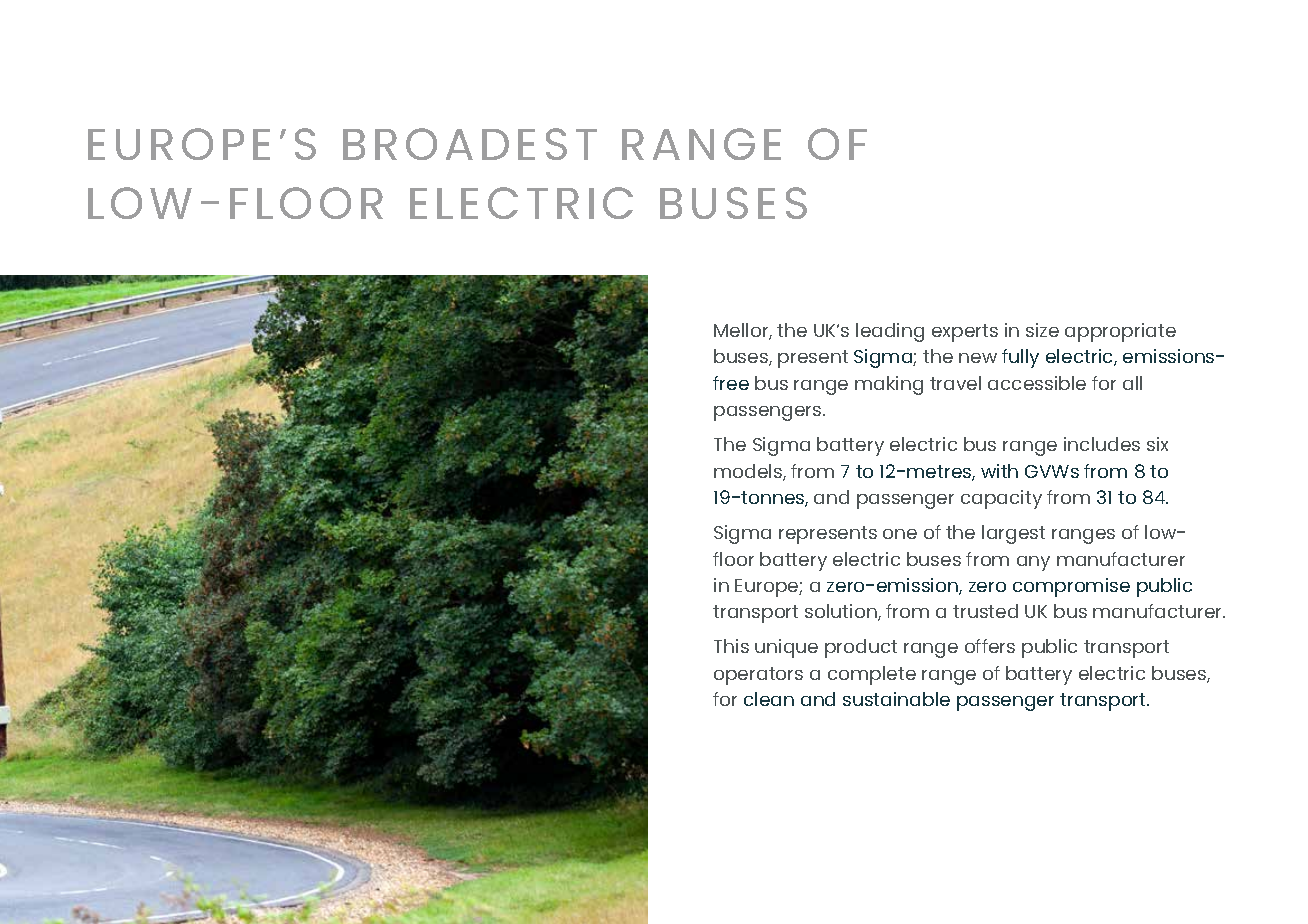 This document has height=924, width=1308. Describe the element at coordinates (965, 333) in the document. I see `experts` at that location.
